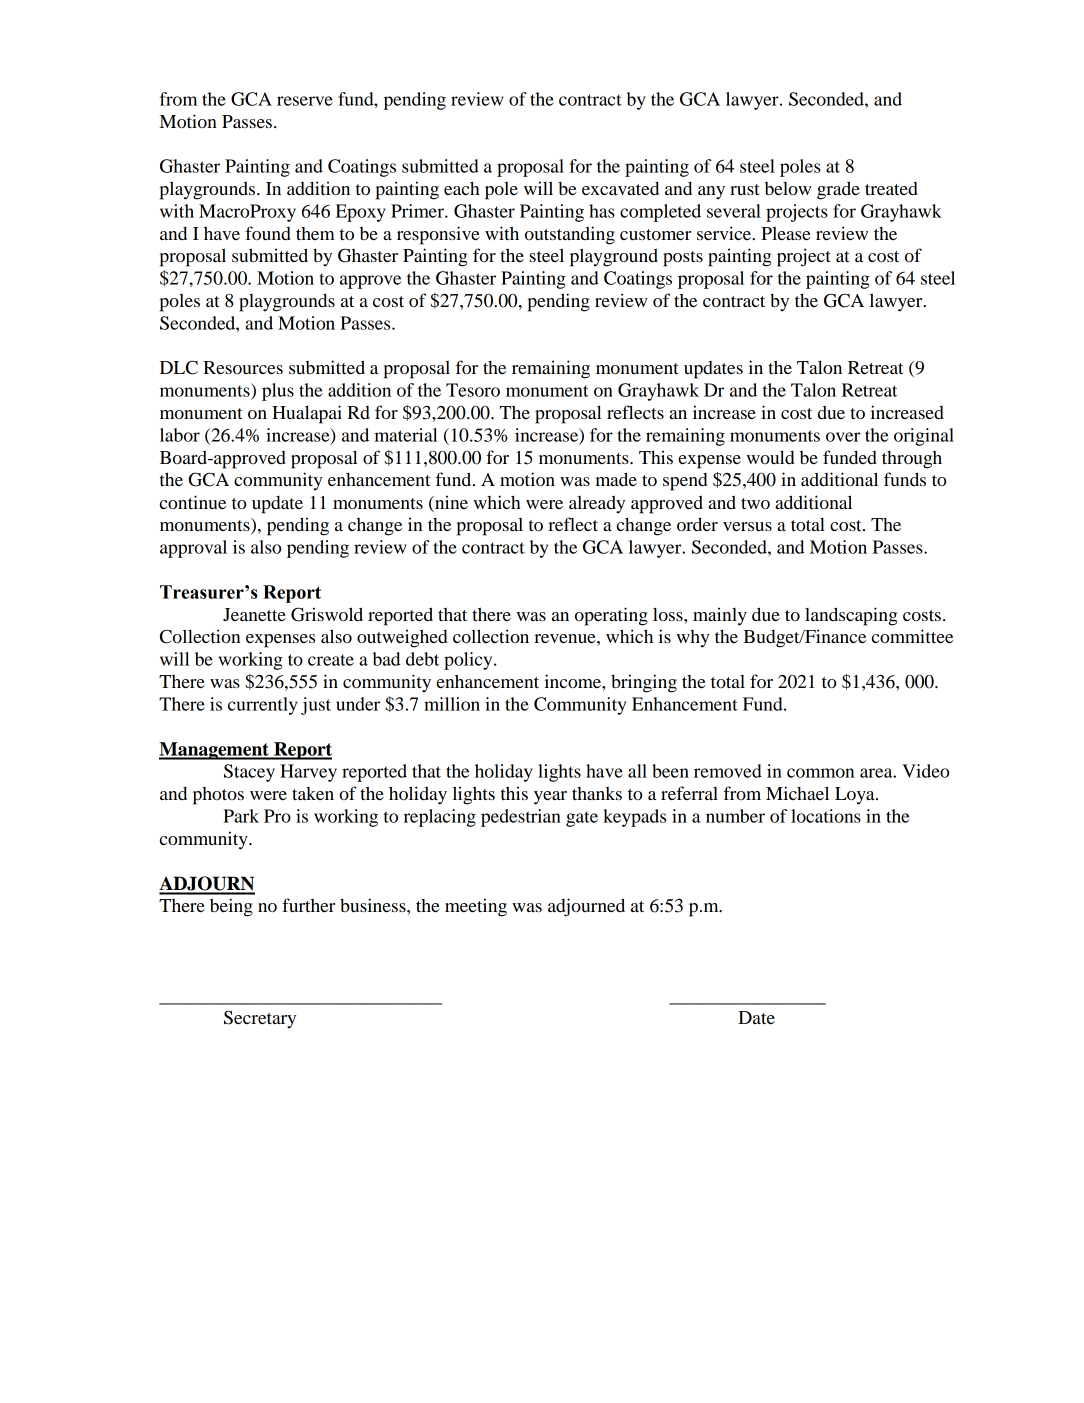  What do you see at coordinates (786, 233) in the page?
I see `Please` at bounding box center [786, 233].
